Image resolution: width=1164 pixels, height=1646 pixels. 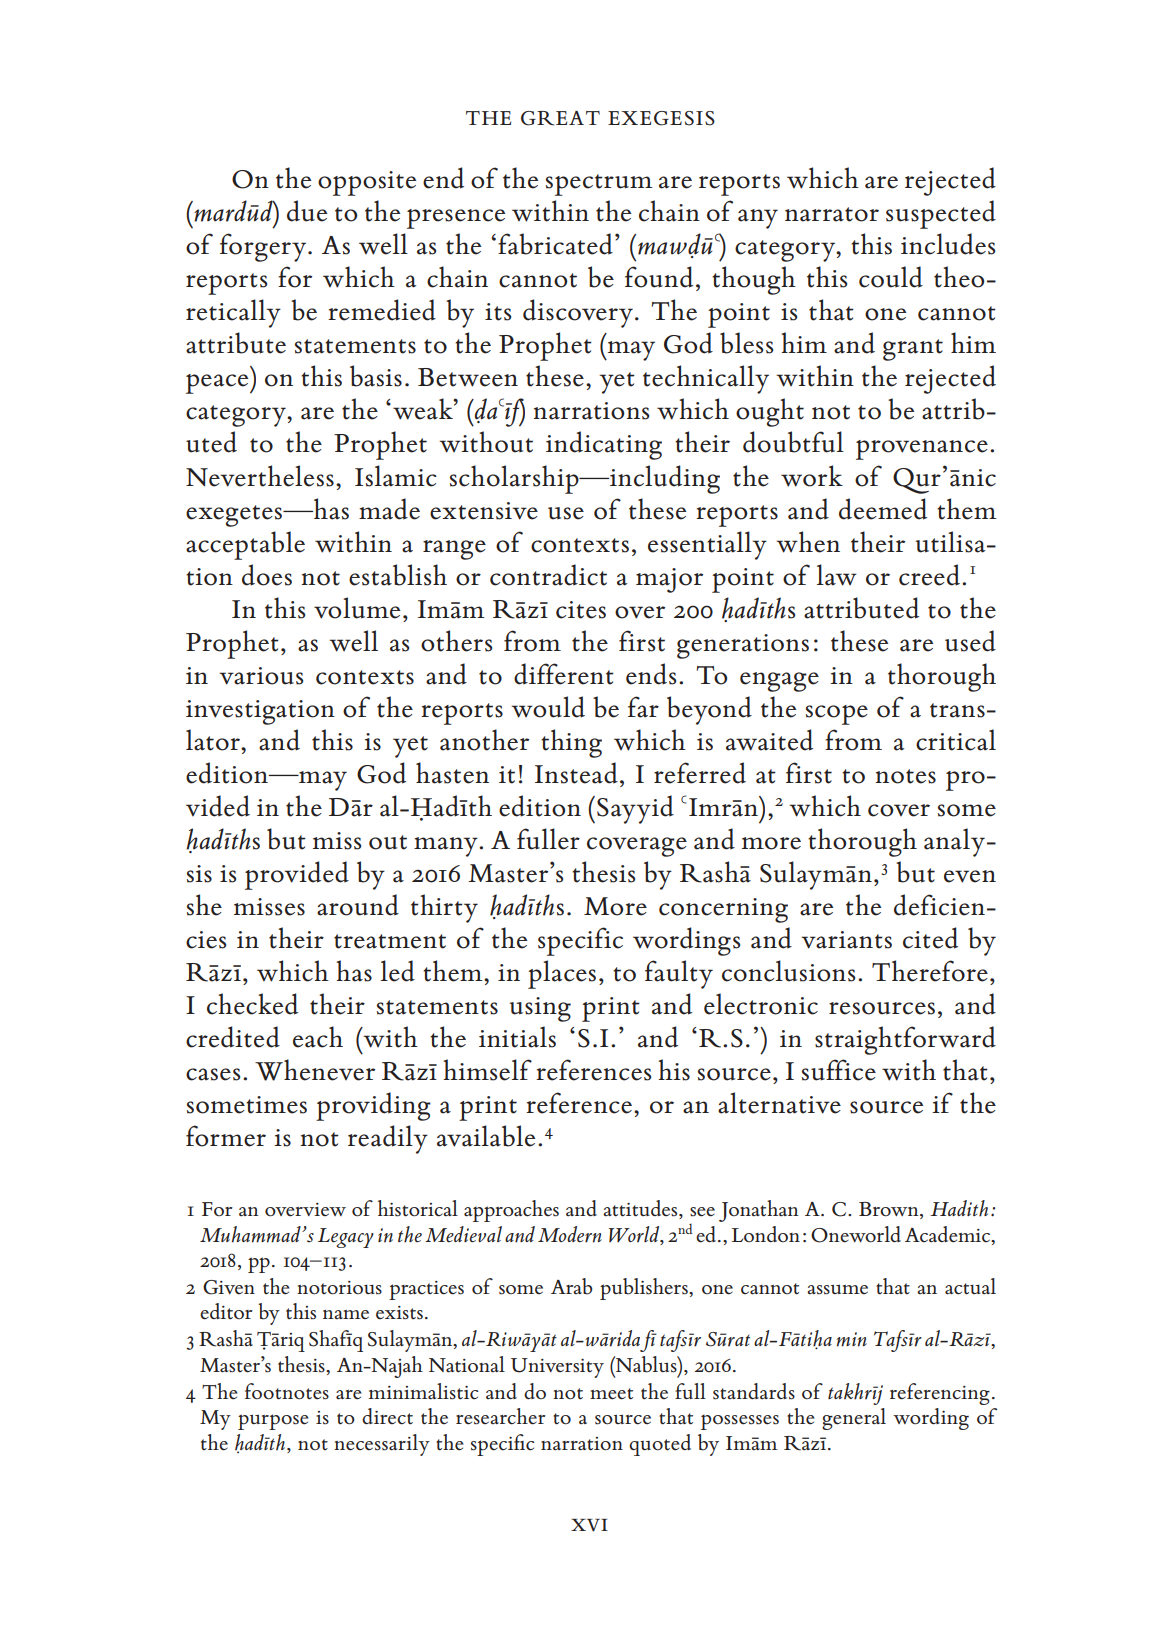 I want to click on Nevertheless, so click(x=260, y=476).
